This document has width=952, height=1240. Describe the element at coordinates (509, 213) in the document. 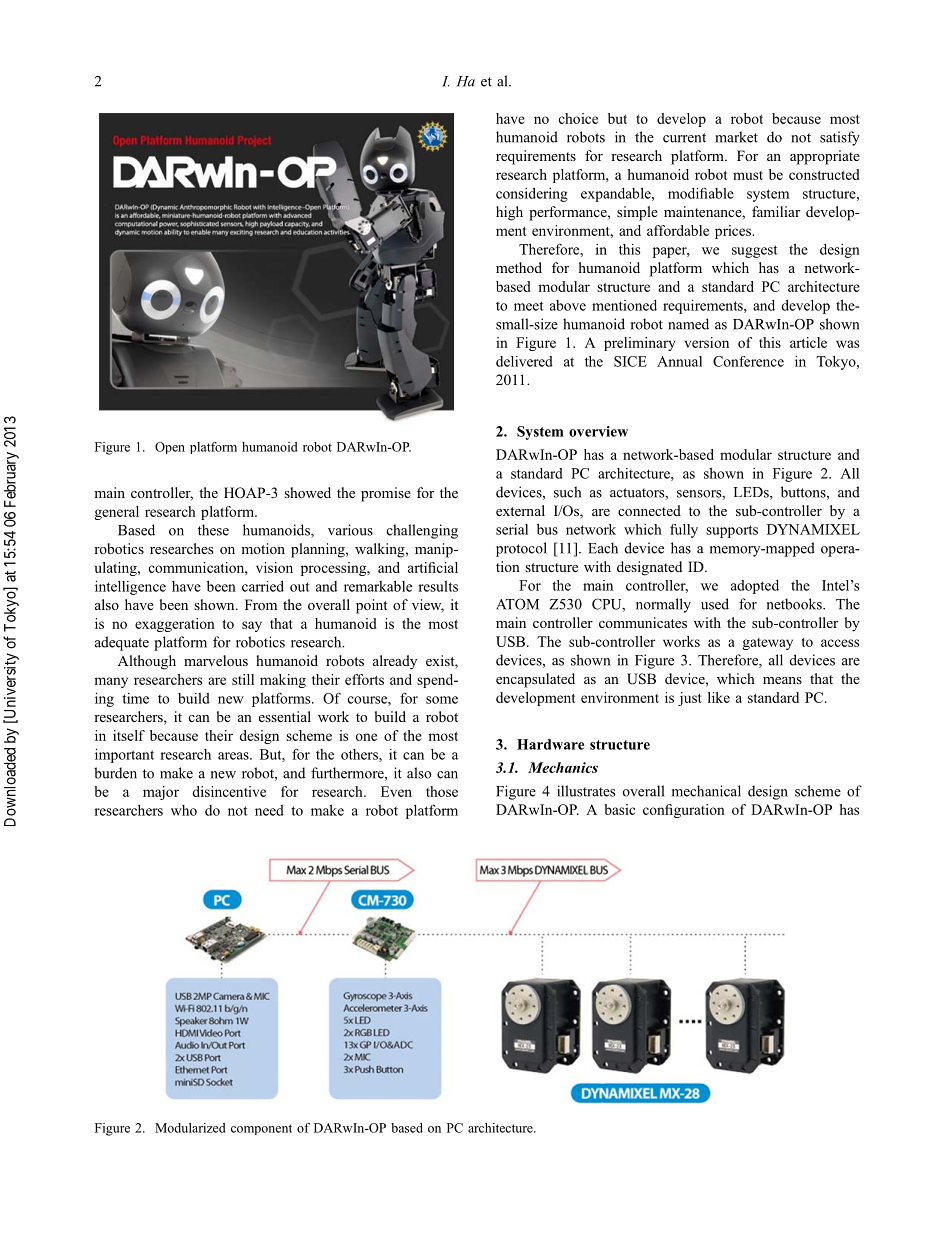

I see `high` at that location.
